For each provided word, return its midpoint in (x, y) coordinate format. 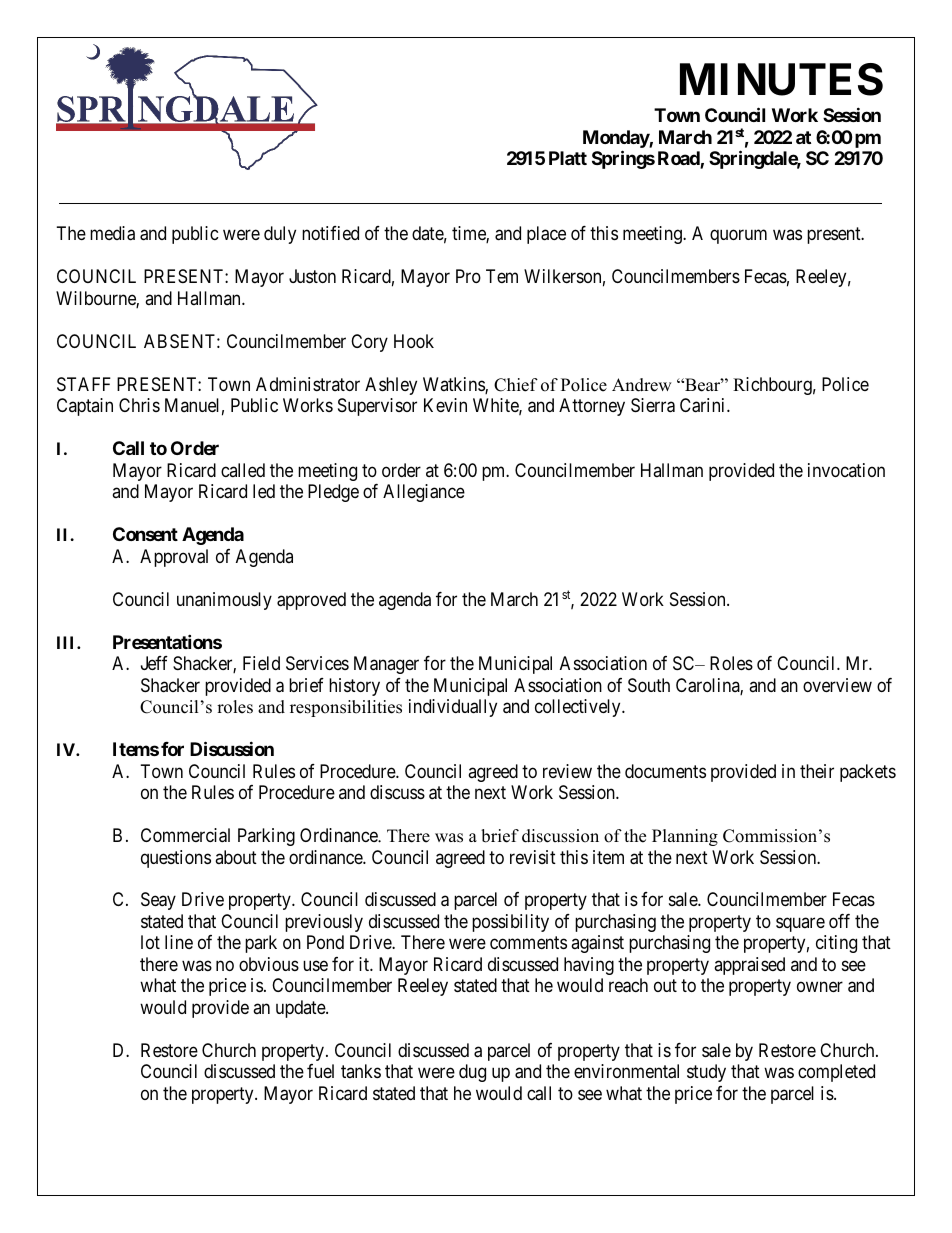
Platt (568, 158)
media (112, 233)
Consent (145, 534)
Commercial (185, 835)
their (817, 771)
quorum (738, 237)
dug (472, 1073)
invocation (846, 470)
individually (453, 708)
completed (836, 1073)
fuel (320, 1071)
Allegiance (424, 493)
